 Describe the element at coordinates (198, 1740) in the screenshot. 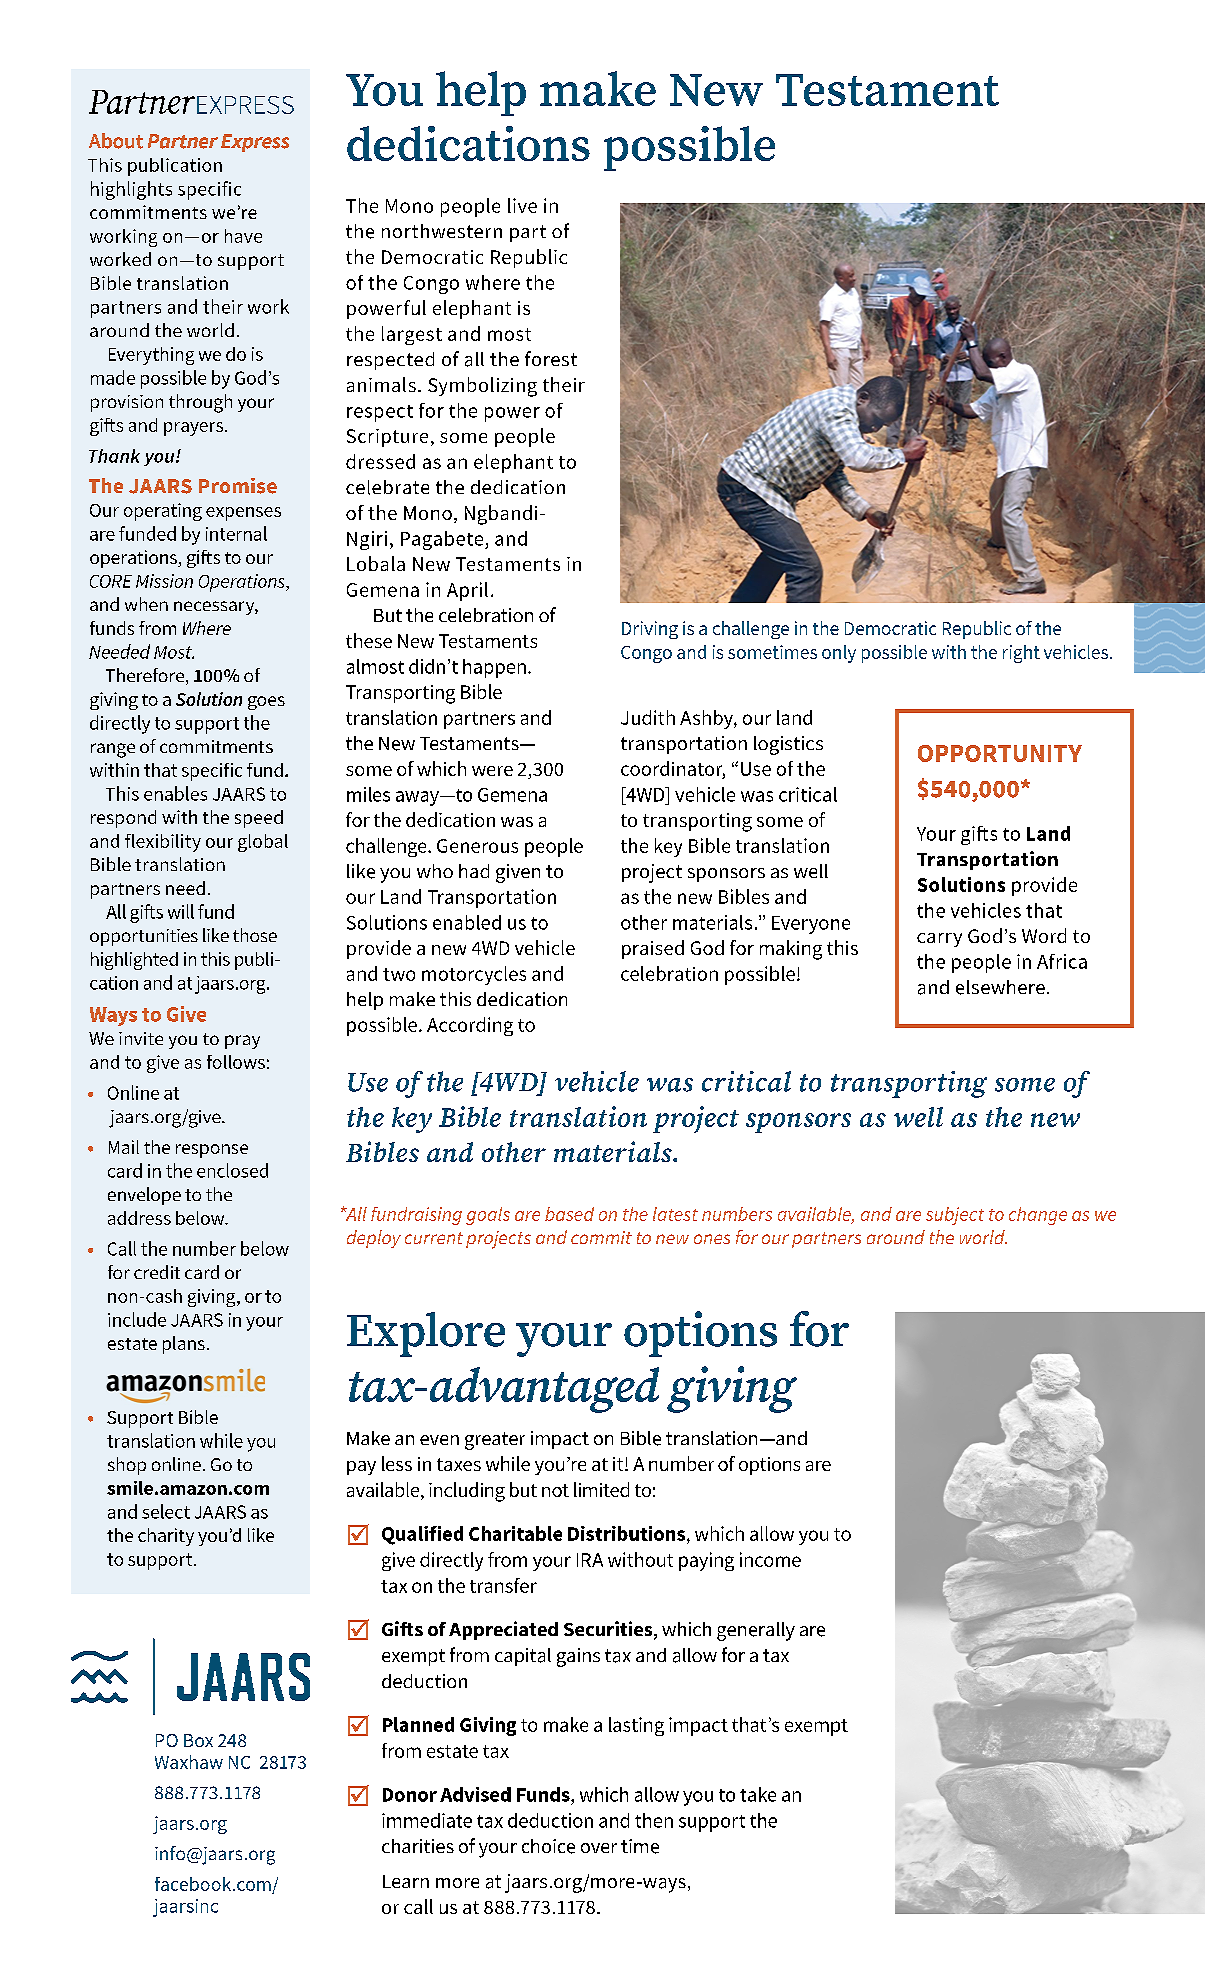

I see `Box` at that location.
